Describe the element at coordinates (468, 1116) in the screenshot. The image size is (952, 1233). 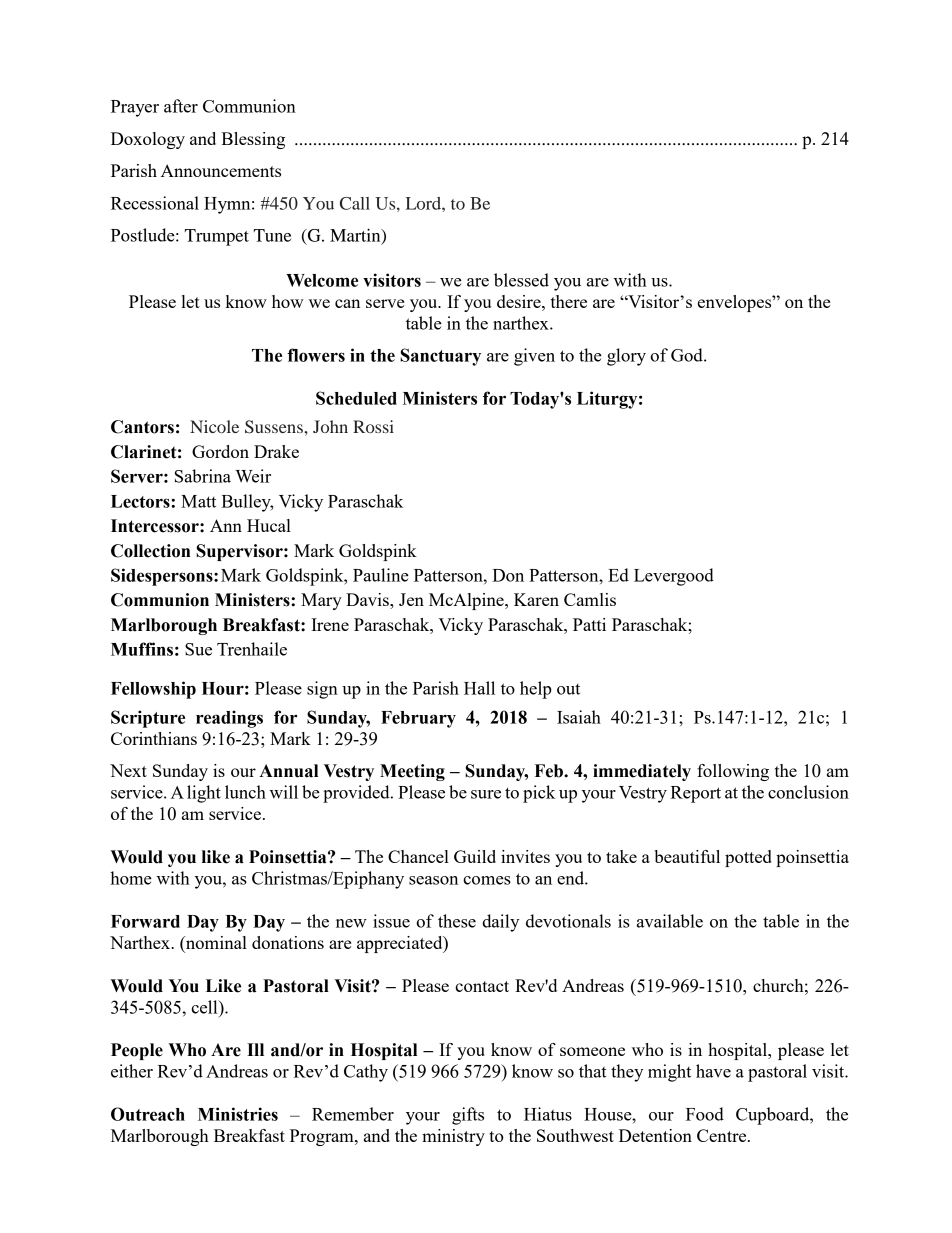
I see `gifts` at that location.
